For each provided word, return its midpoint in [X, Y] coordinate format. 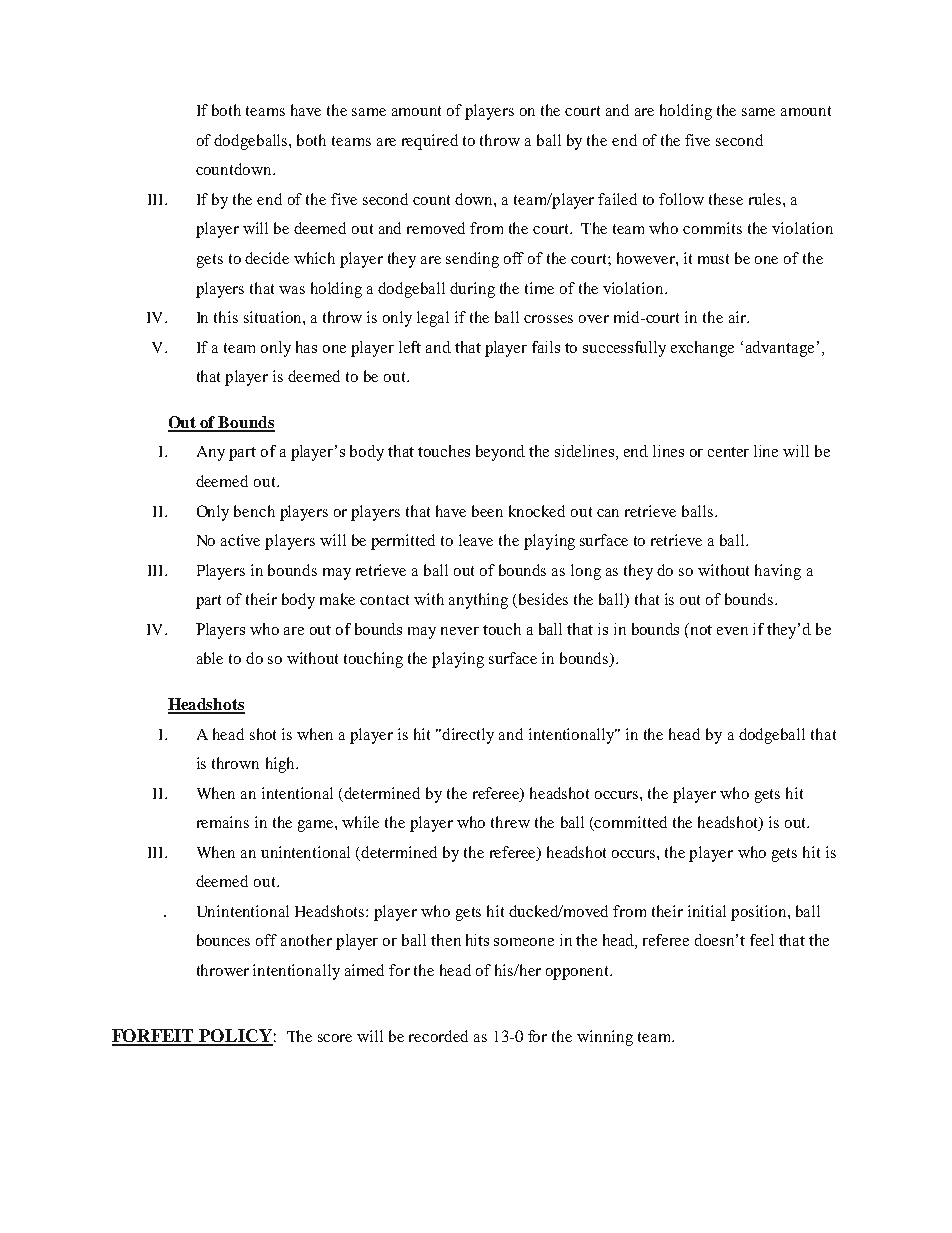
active [240, 540]
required [430, 142]
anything [478, 601]
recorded [438, 1036]
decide [267, 258]
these [726, 199]
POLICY [235, 1037]
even [732, 631]
